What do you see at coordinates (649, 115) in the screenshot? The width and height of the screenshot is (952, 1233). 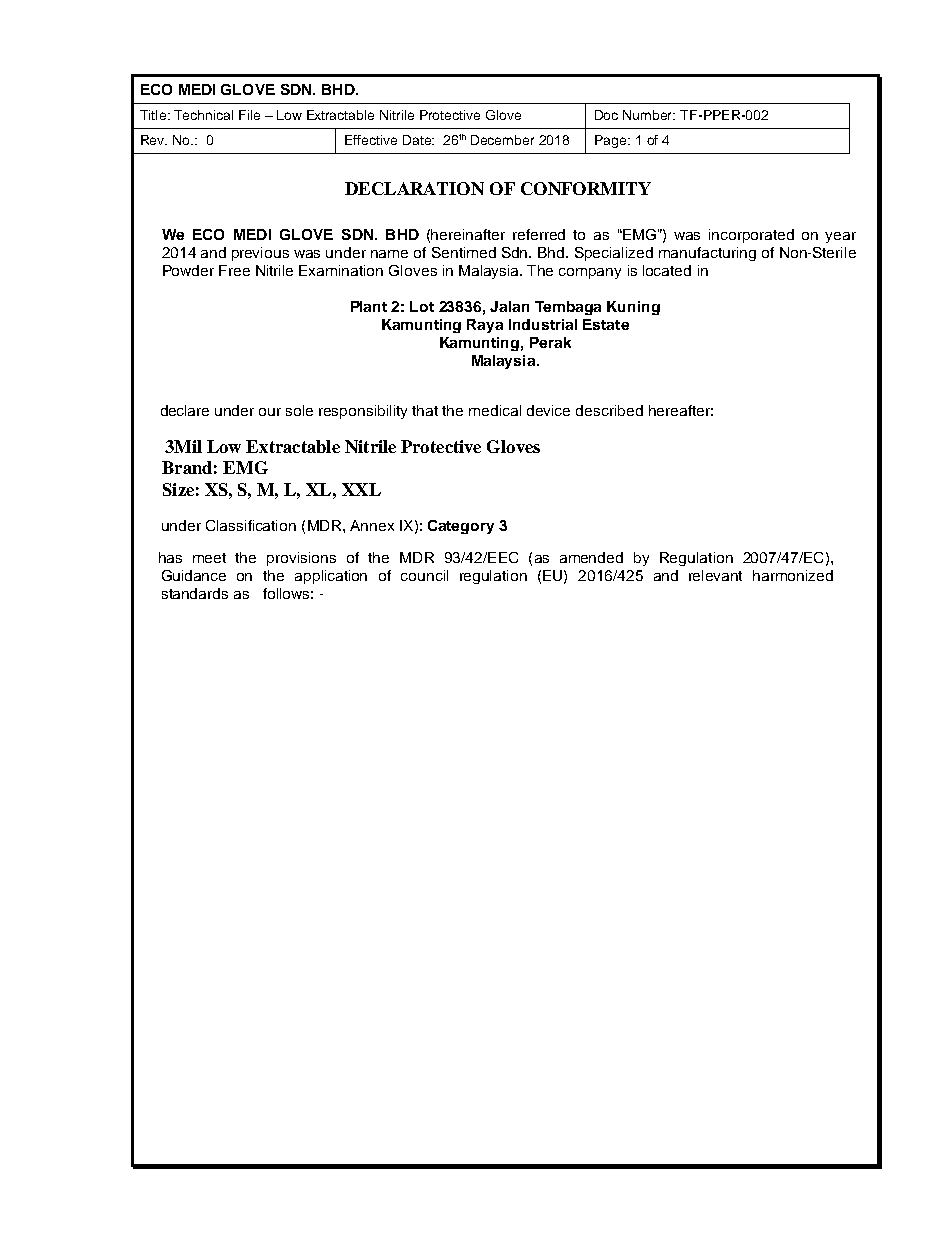 I see `Number` at bounding box center [649, 115].
